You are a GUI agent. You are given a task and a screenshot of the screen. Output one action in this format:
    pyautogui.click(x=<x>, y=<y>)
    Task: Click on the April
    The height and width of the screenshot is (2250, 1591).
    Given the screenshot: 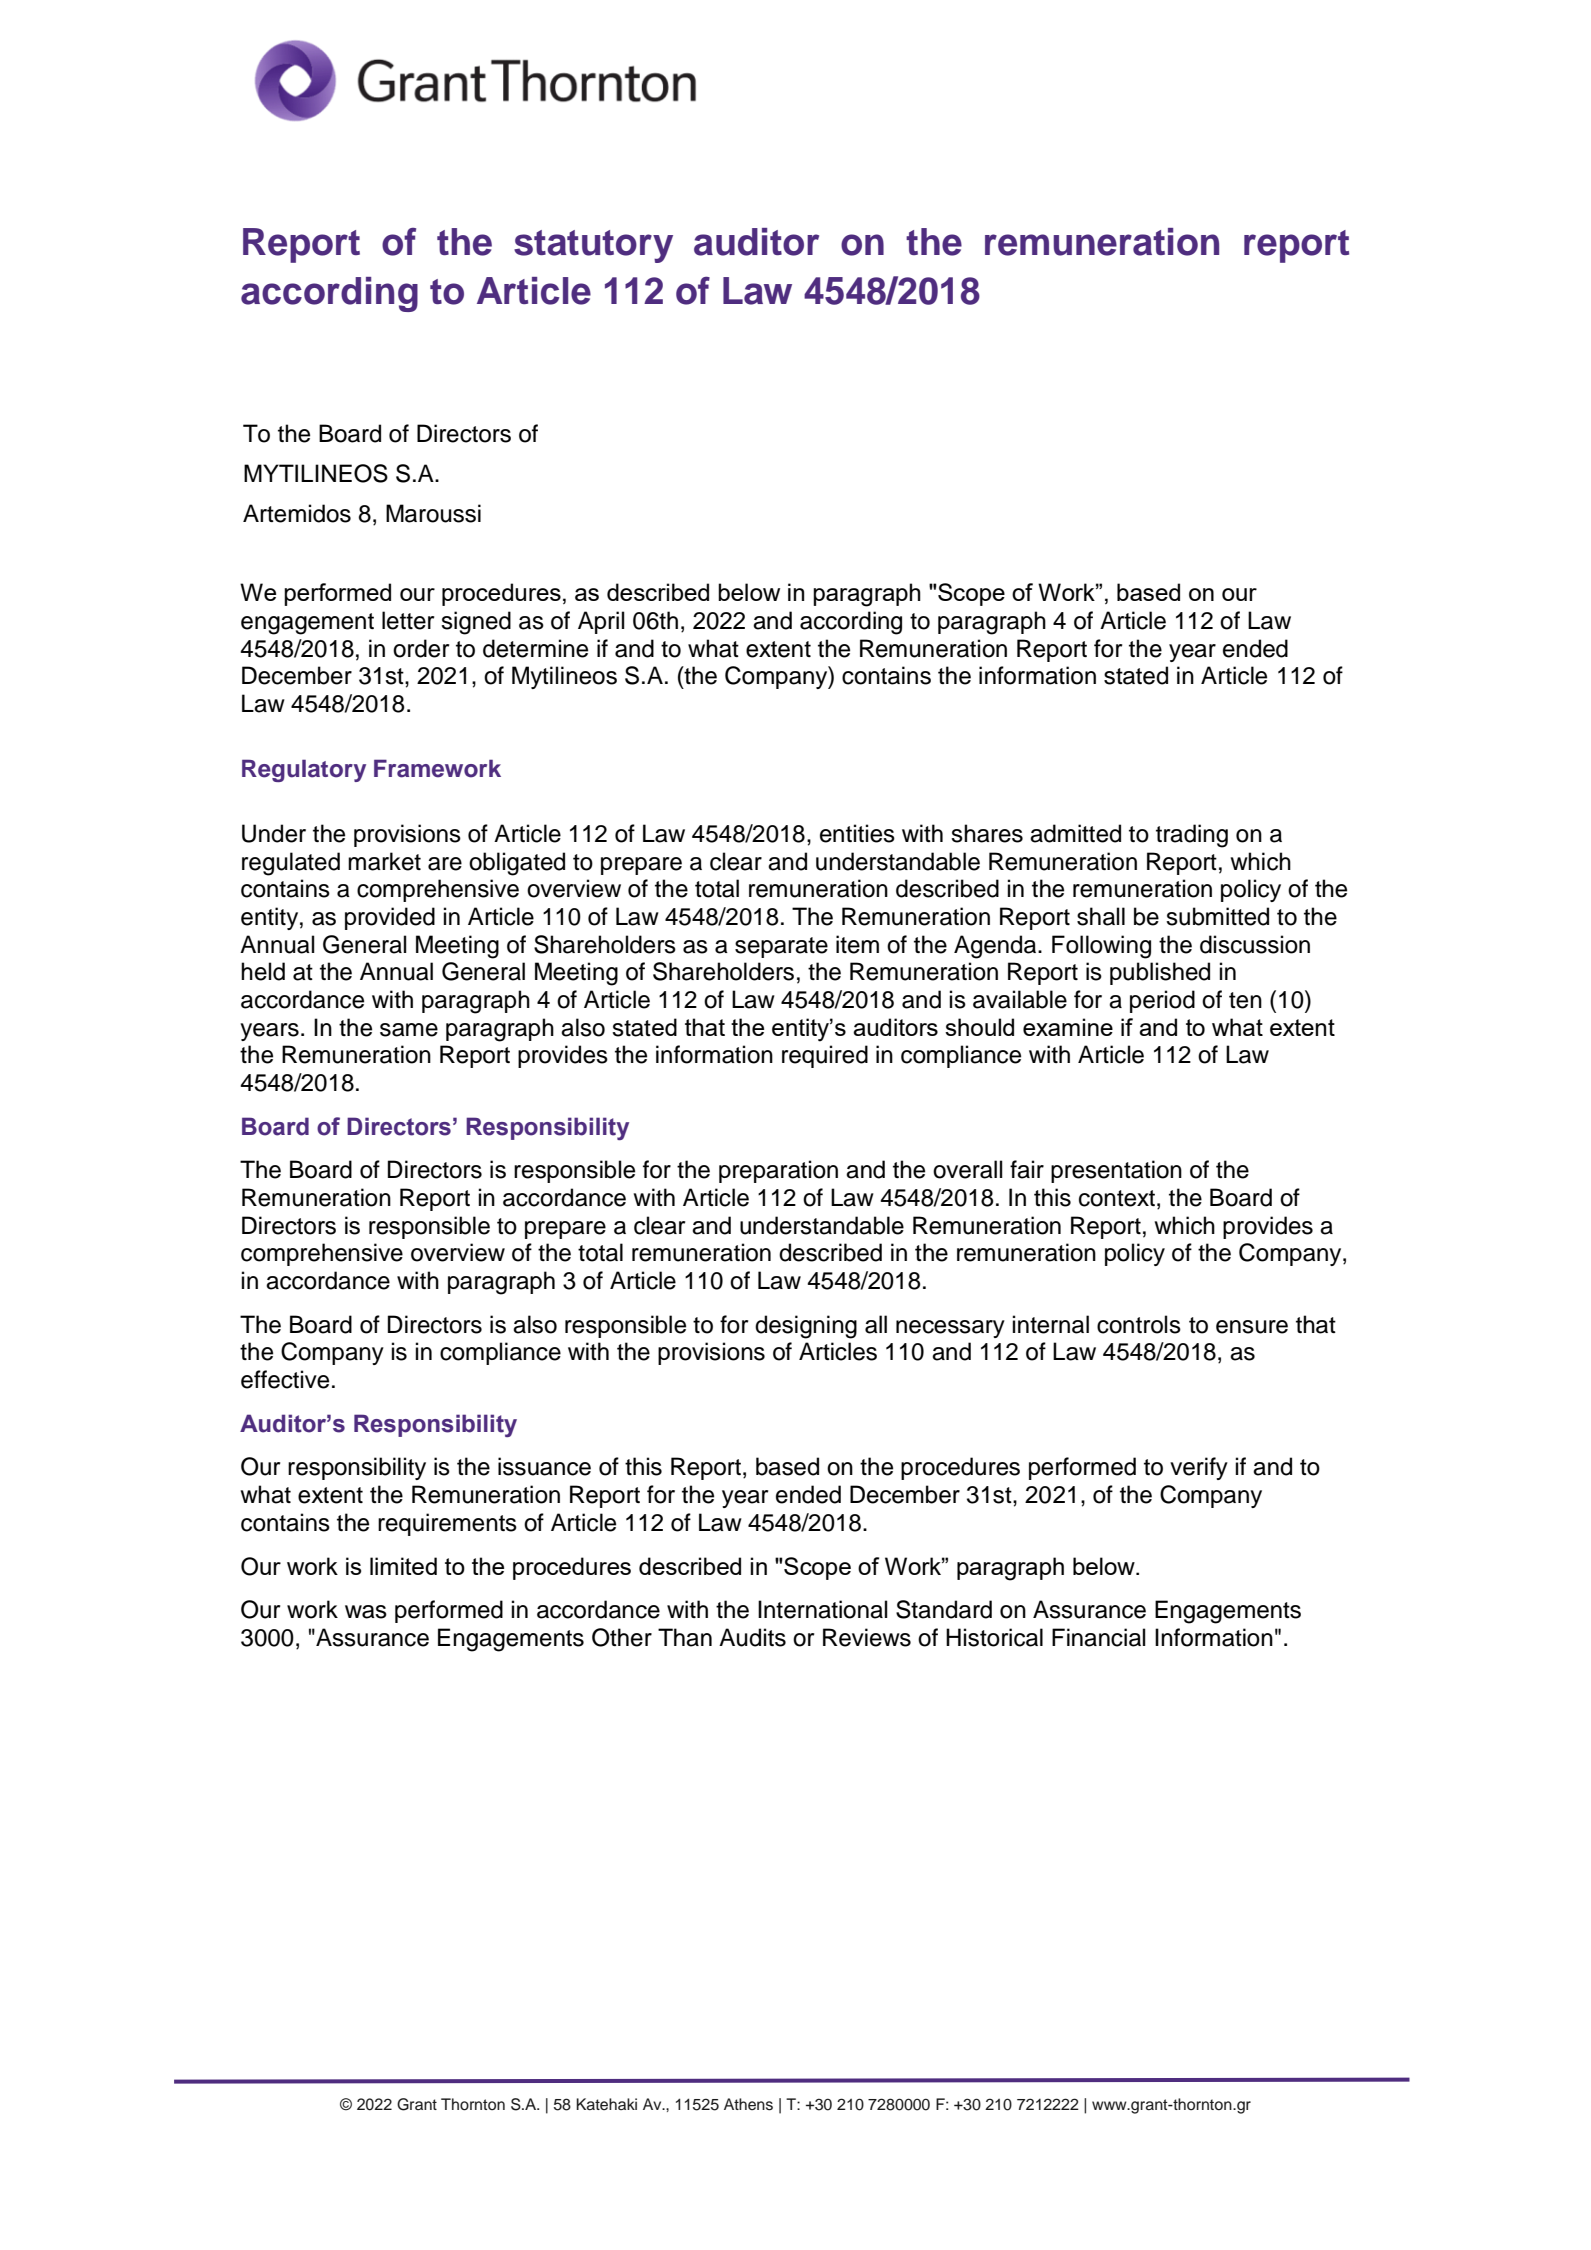 What is the action you would take?
    pyautogui.click(x=601, y=622)
